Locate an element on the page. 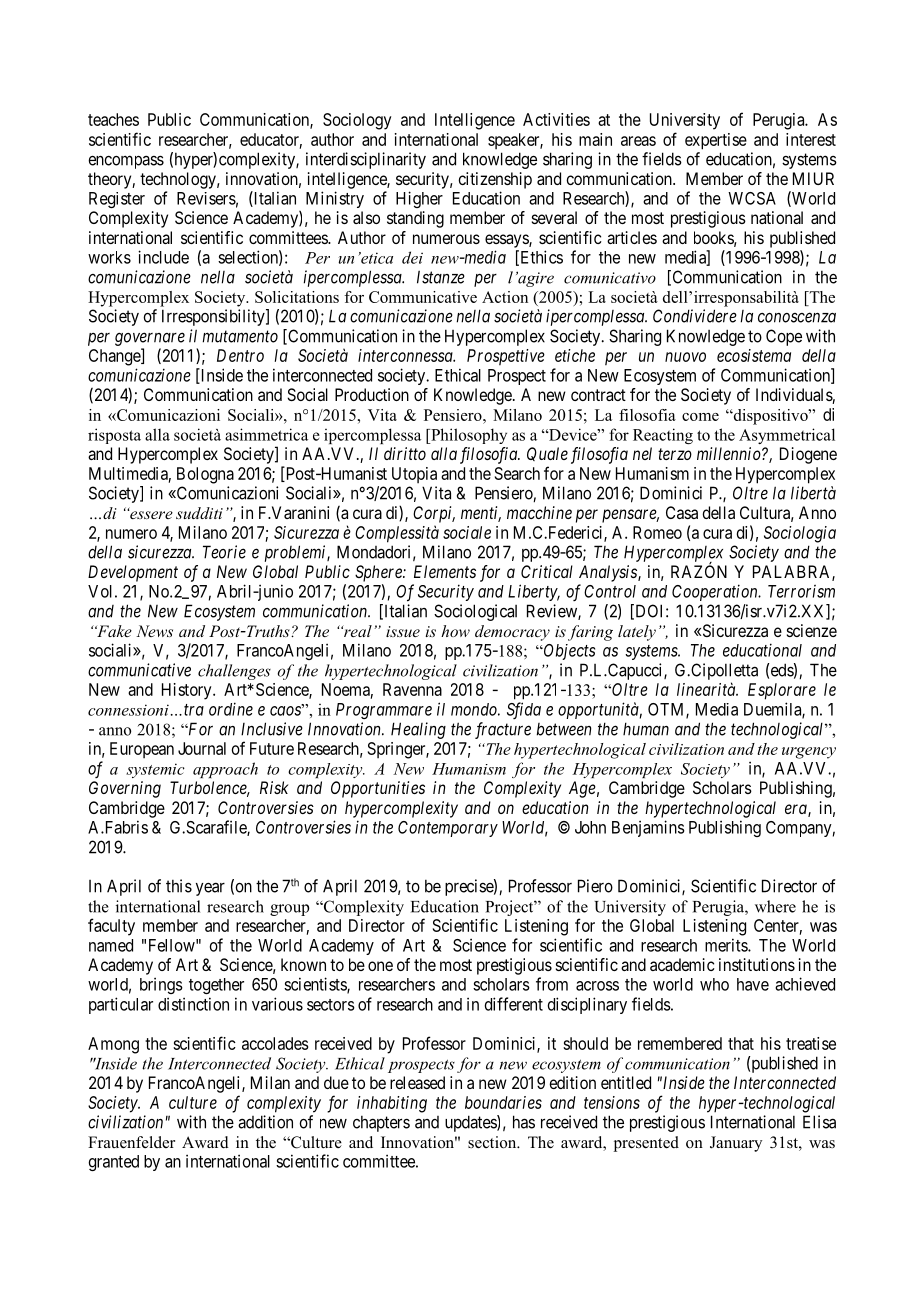 The height and width of the image is (1308, 924). Casa is located at coordinates (682, 512).
